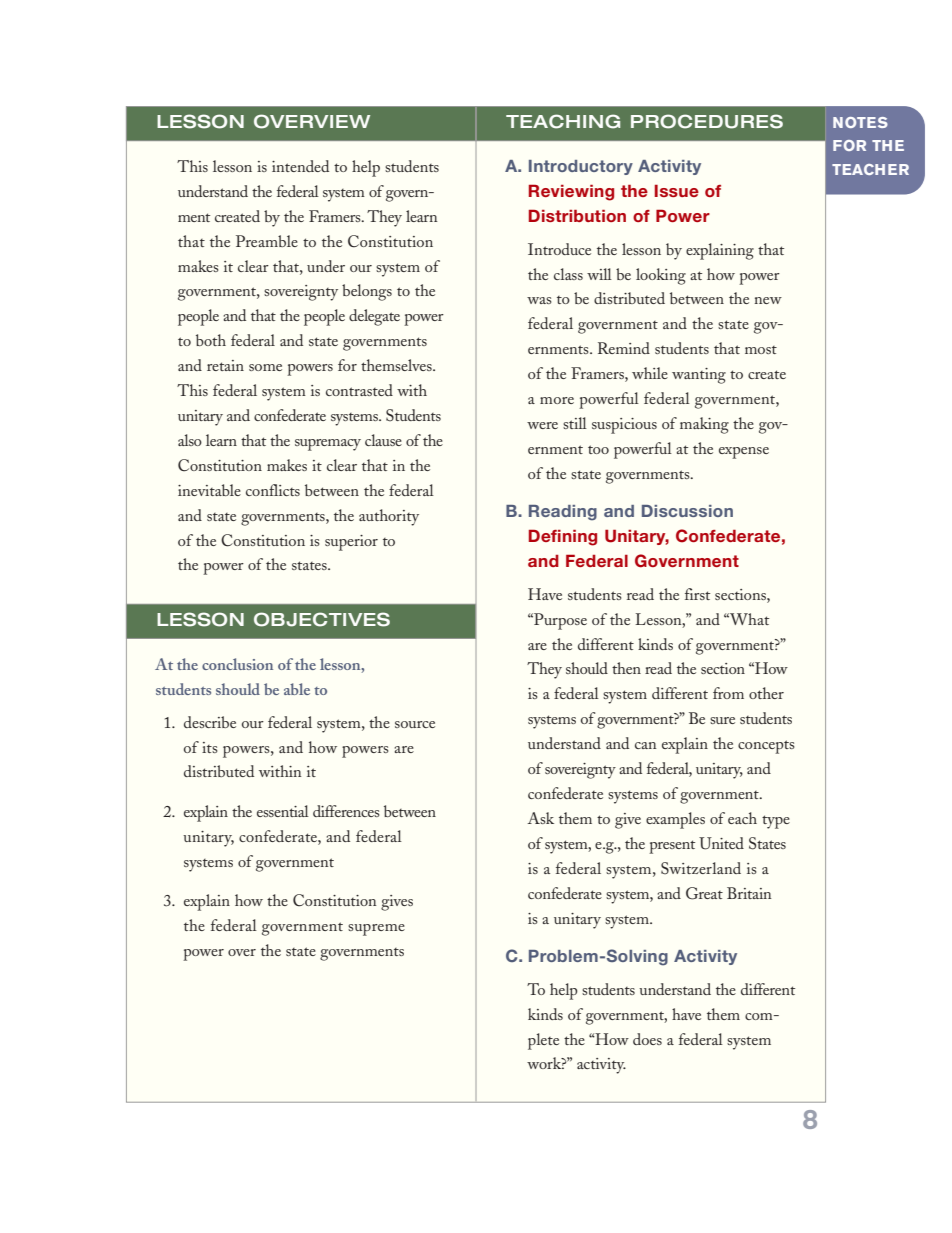  I want to click on supreme, so click(376, 930).
